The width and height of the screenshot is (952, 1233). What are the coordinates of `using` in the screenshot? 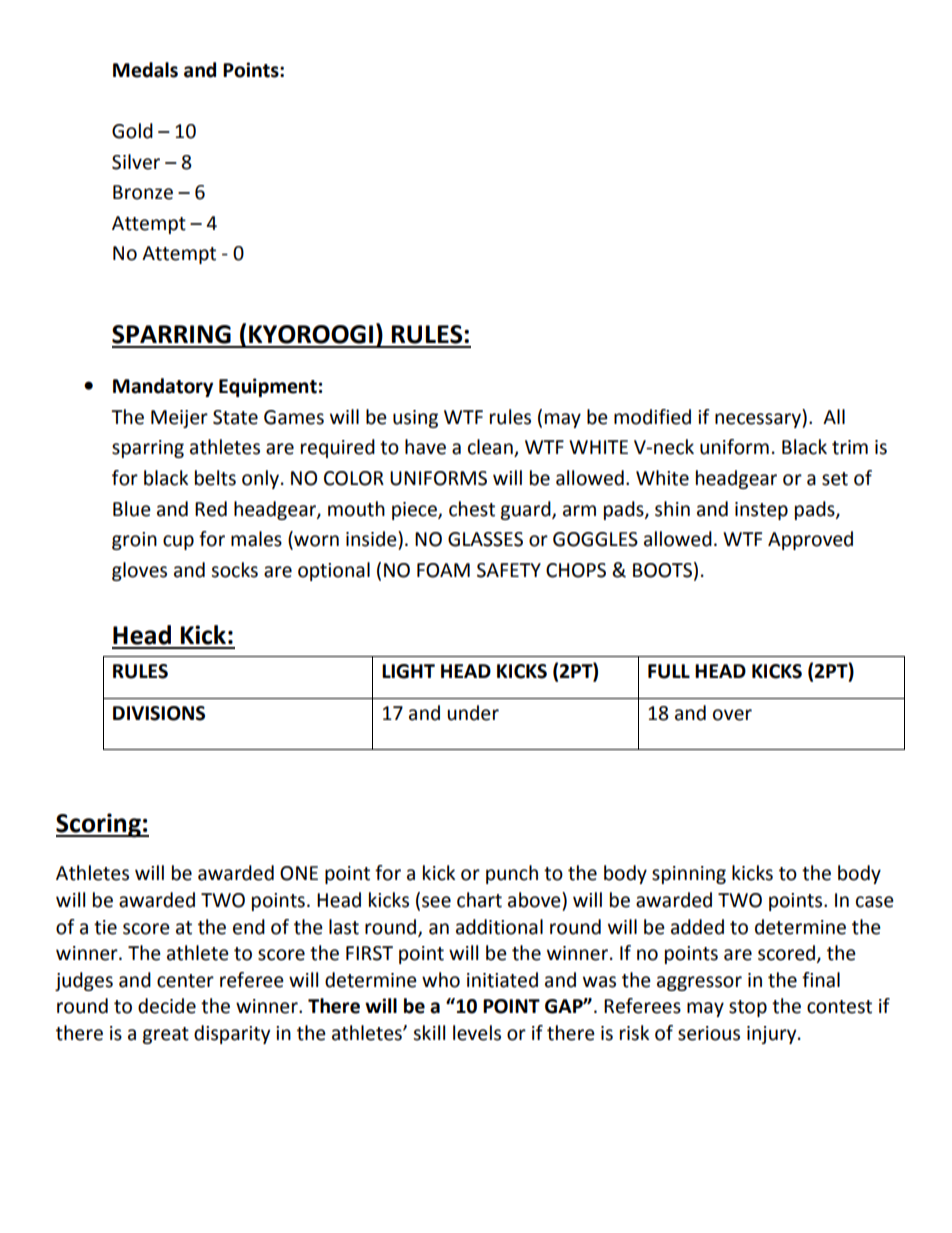 It's located at (415, 419).
